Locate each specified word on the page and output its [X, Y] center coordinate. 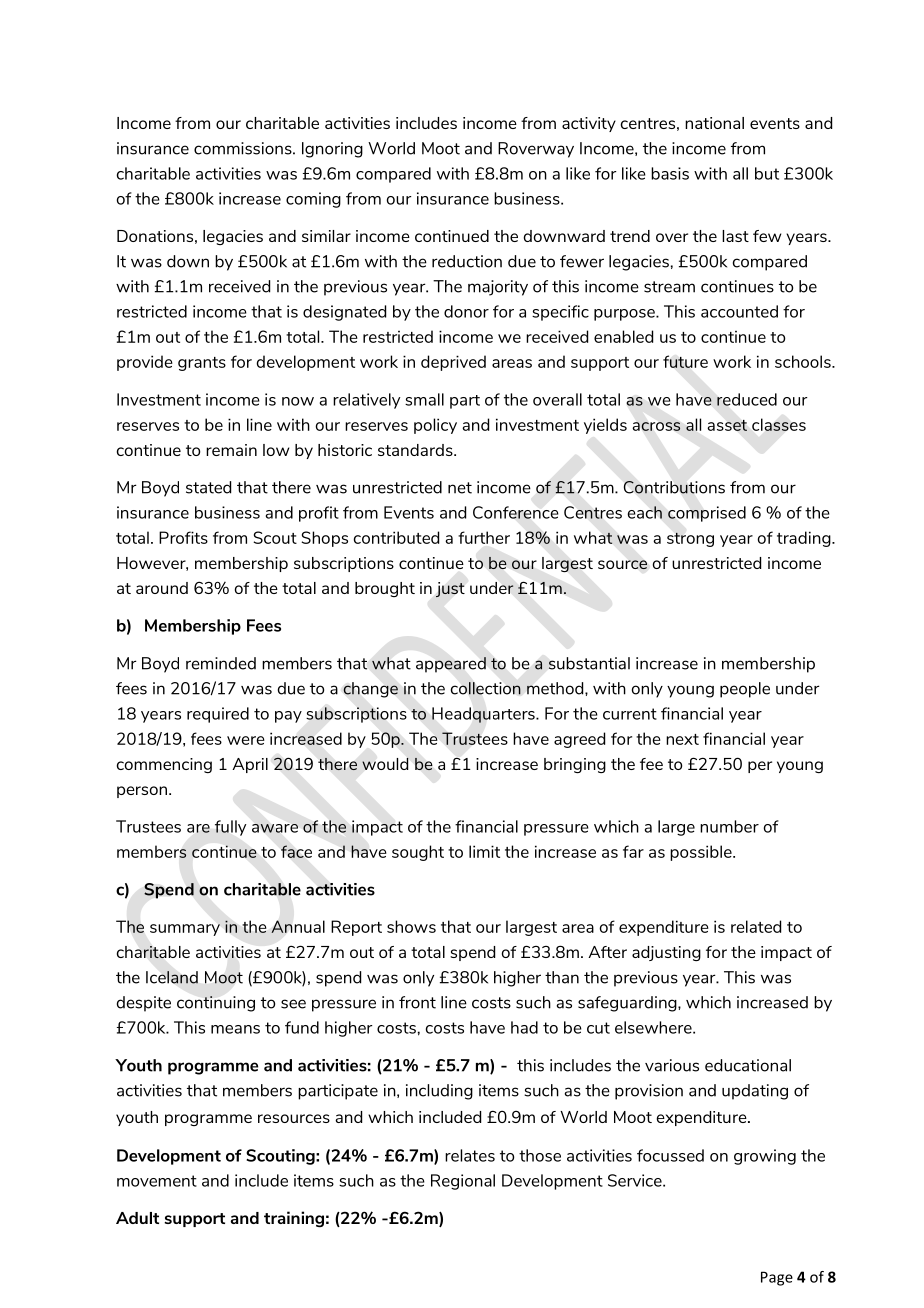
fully [230, 828]
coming [313, 200]
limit [484, 851]
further [484, 537]
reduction [467, 261]
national [714, 123]
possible [702, 853]
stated [208, 487]
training [294, 1219]
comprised [707, 514]
